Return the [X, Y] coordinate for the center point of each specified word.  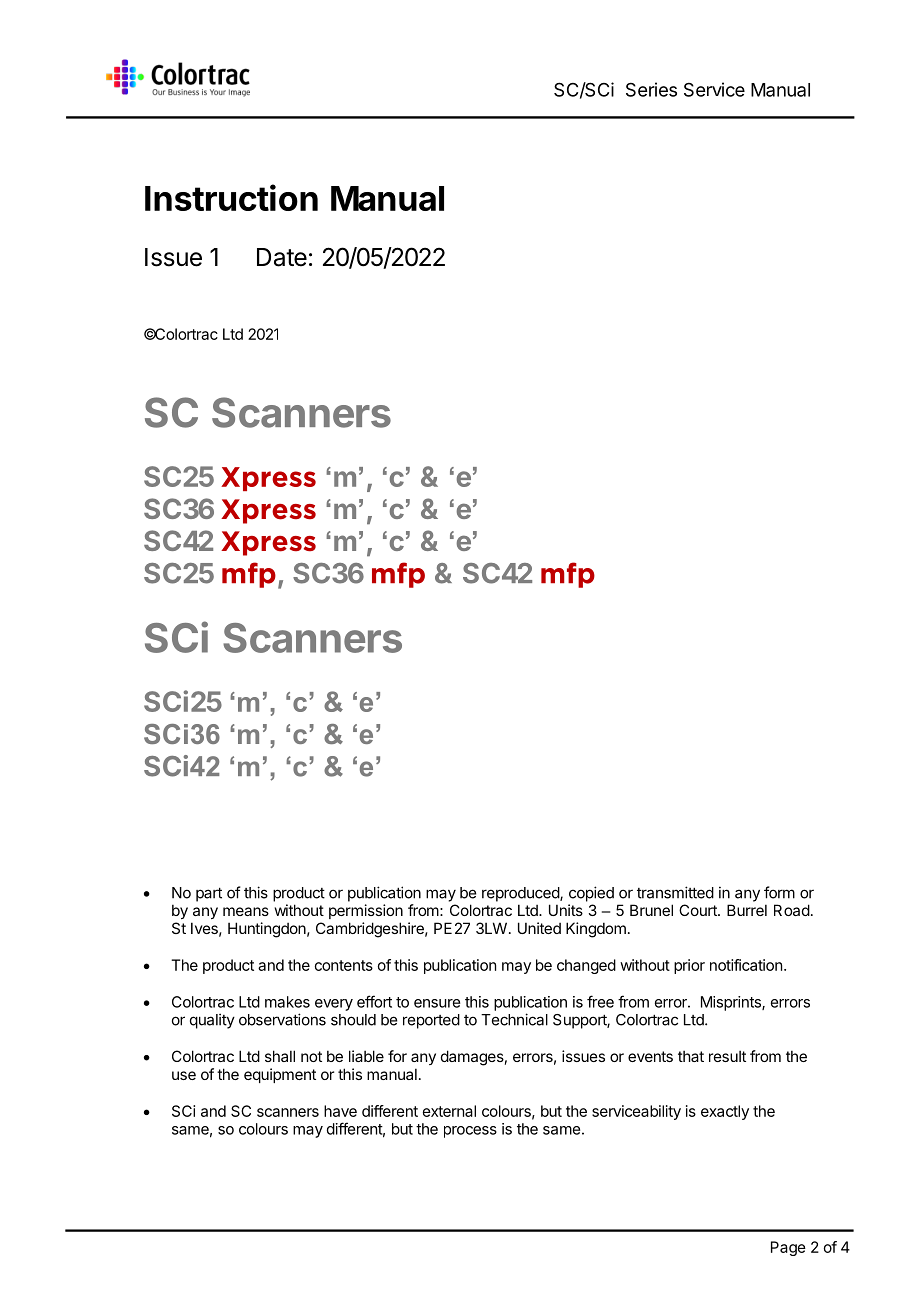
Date [282, 257]
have [340, 1111]
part [209, 894]
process [470, 1132]
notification [746, 965]
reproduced [521, 894]
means [246, 911]
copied [591, 894]
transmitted [675, 892]
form [779, 892]
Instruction [231, 197]
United [539, 928]
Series [651, 89]
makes [287, 1002]
